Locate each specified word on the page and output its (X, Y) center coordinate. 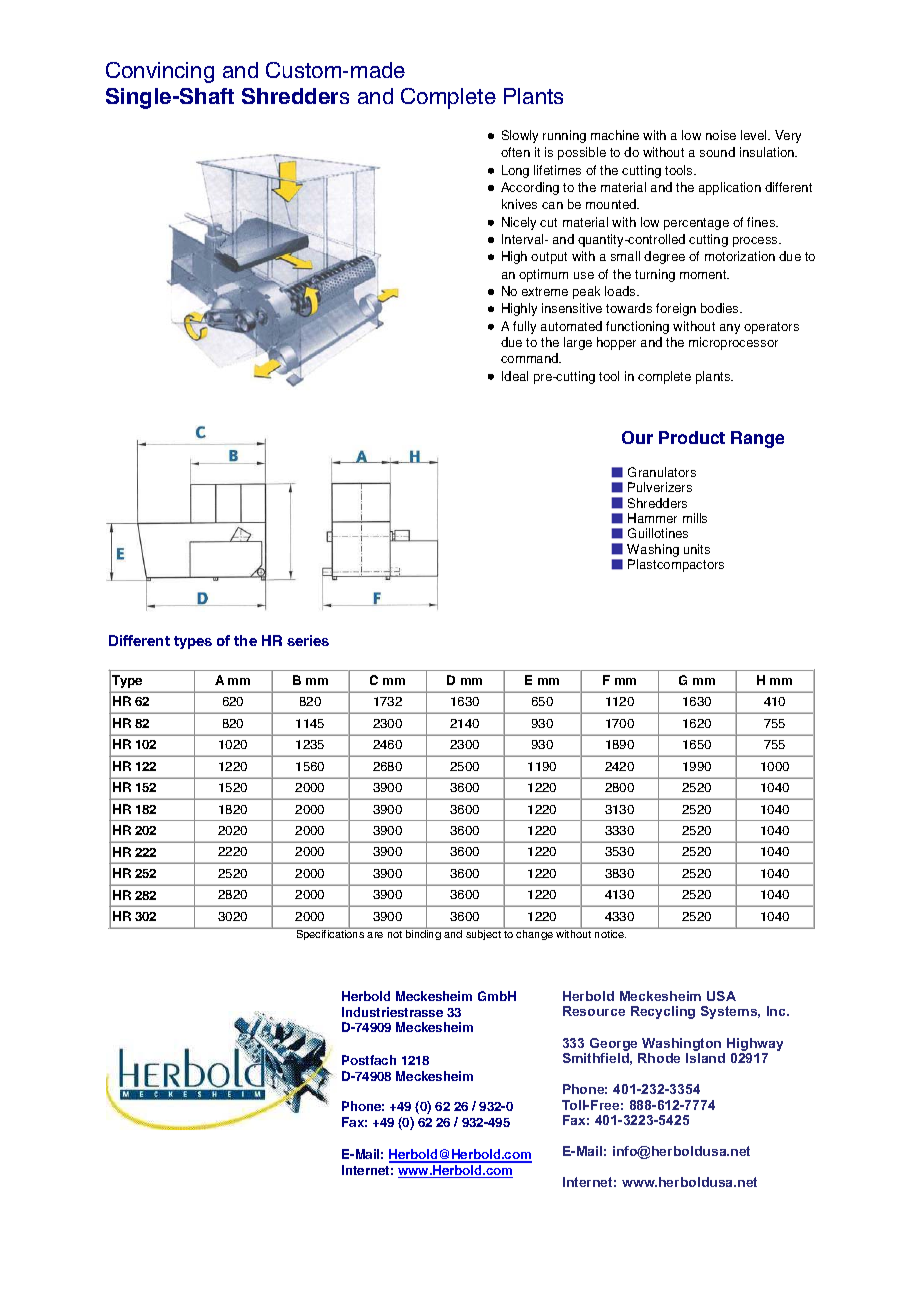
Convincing (160, 72)
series (308, 640)
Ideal (515, 376)
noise (721, 135)
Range (757, 439)
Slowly (520, 136)
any (730, 329)
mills (695, 518)
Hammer (652, 518)
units (697, 549)
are (375, 935)
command (531, 358)
